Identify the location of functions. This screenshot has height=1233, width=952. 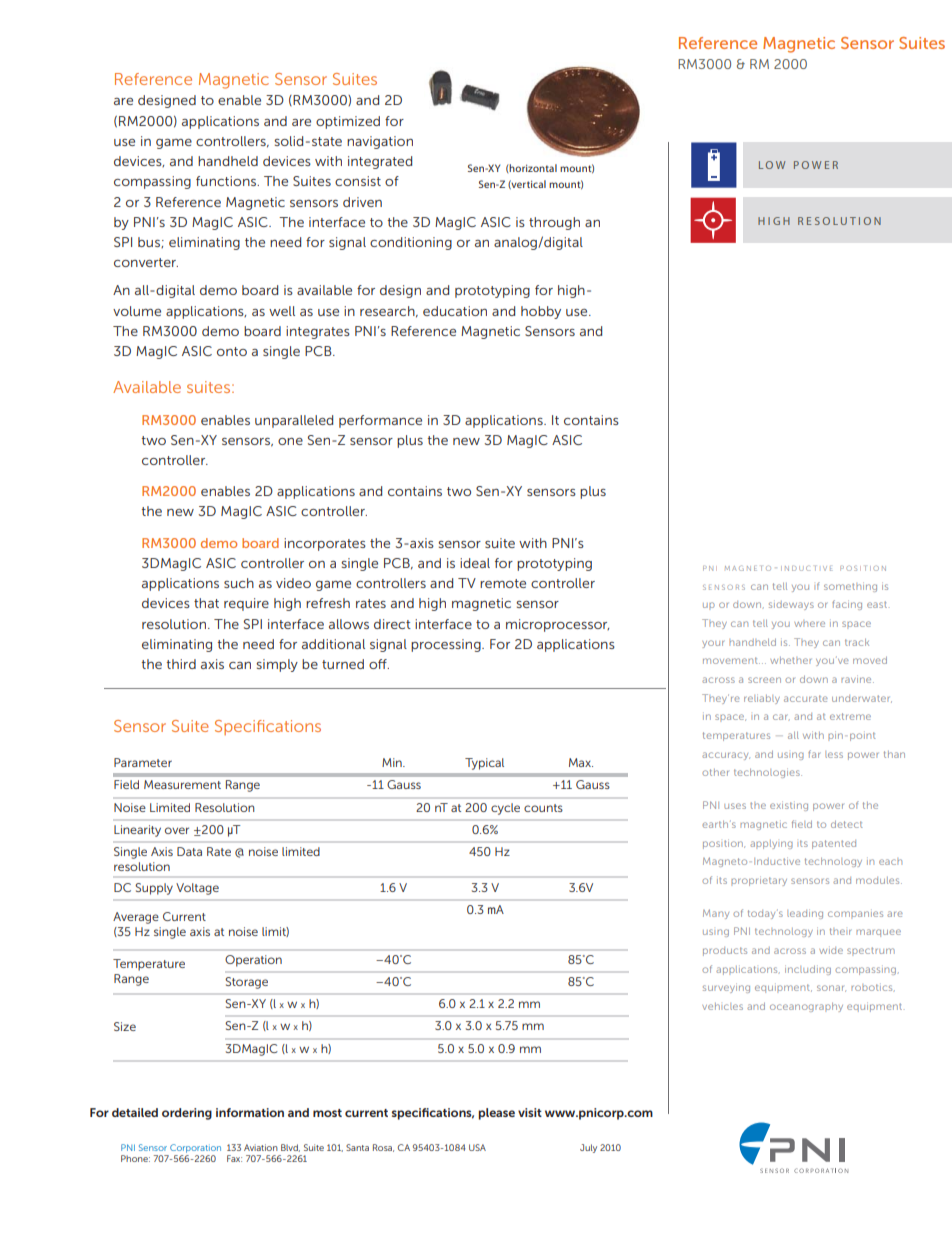
(227, 181).
